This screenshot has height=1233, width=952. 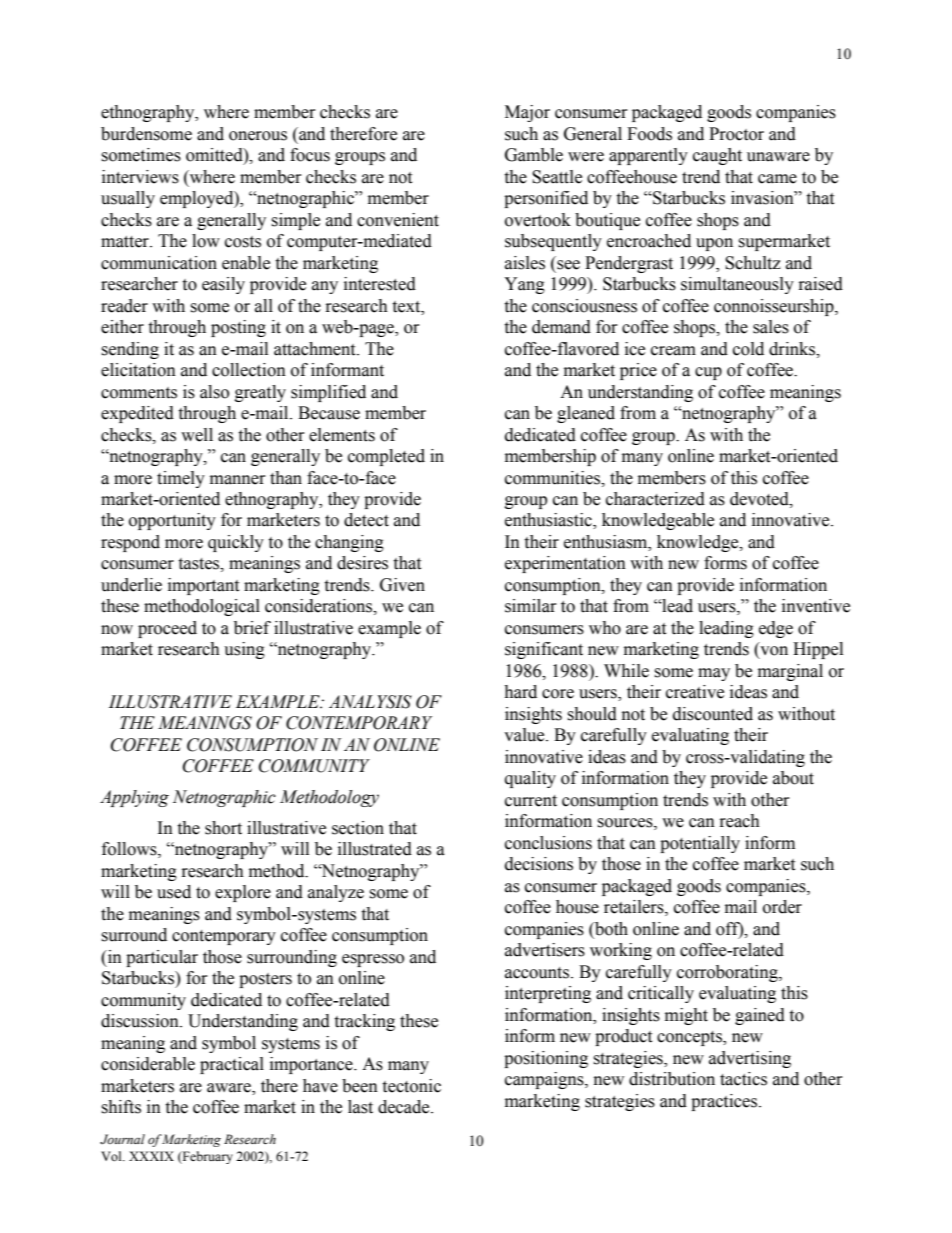 I want to click on Journal, so click(x=122, y=1139).
